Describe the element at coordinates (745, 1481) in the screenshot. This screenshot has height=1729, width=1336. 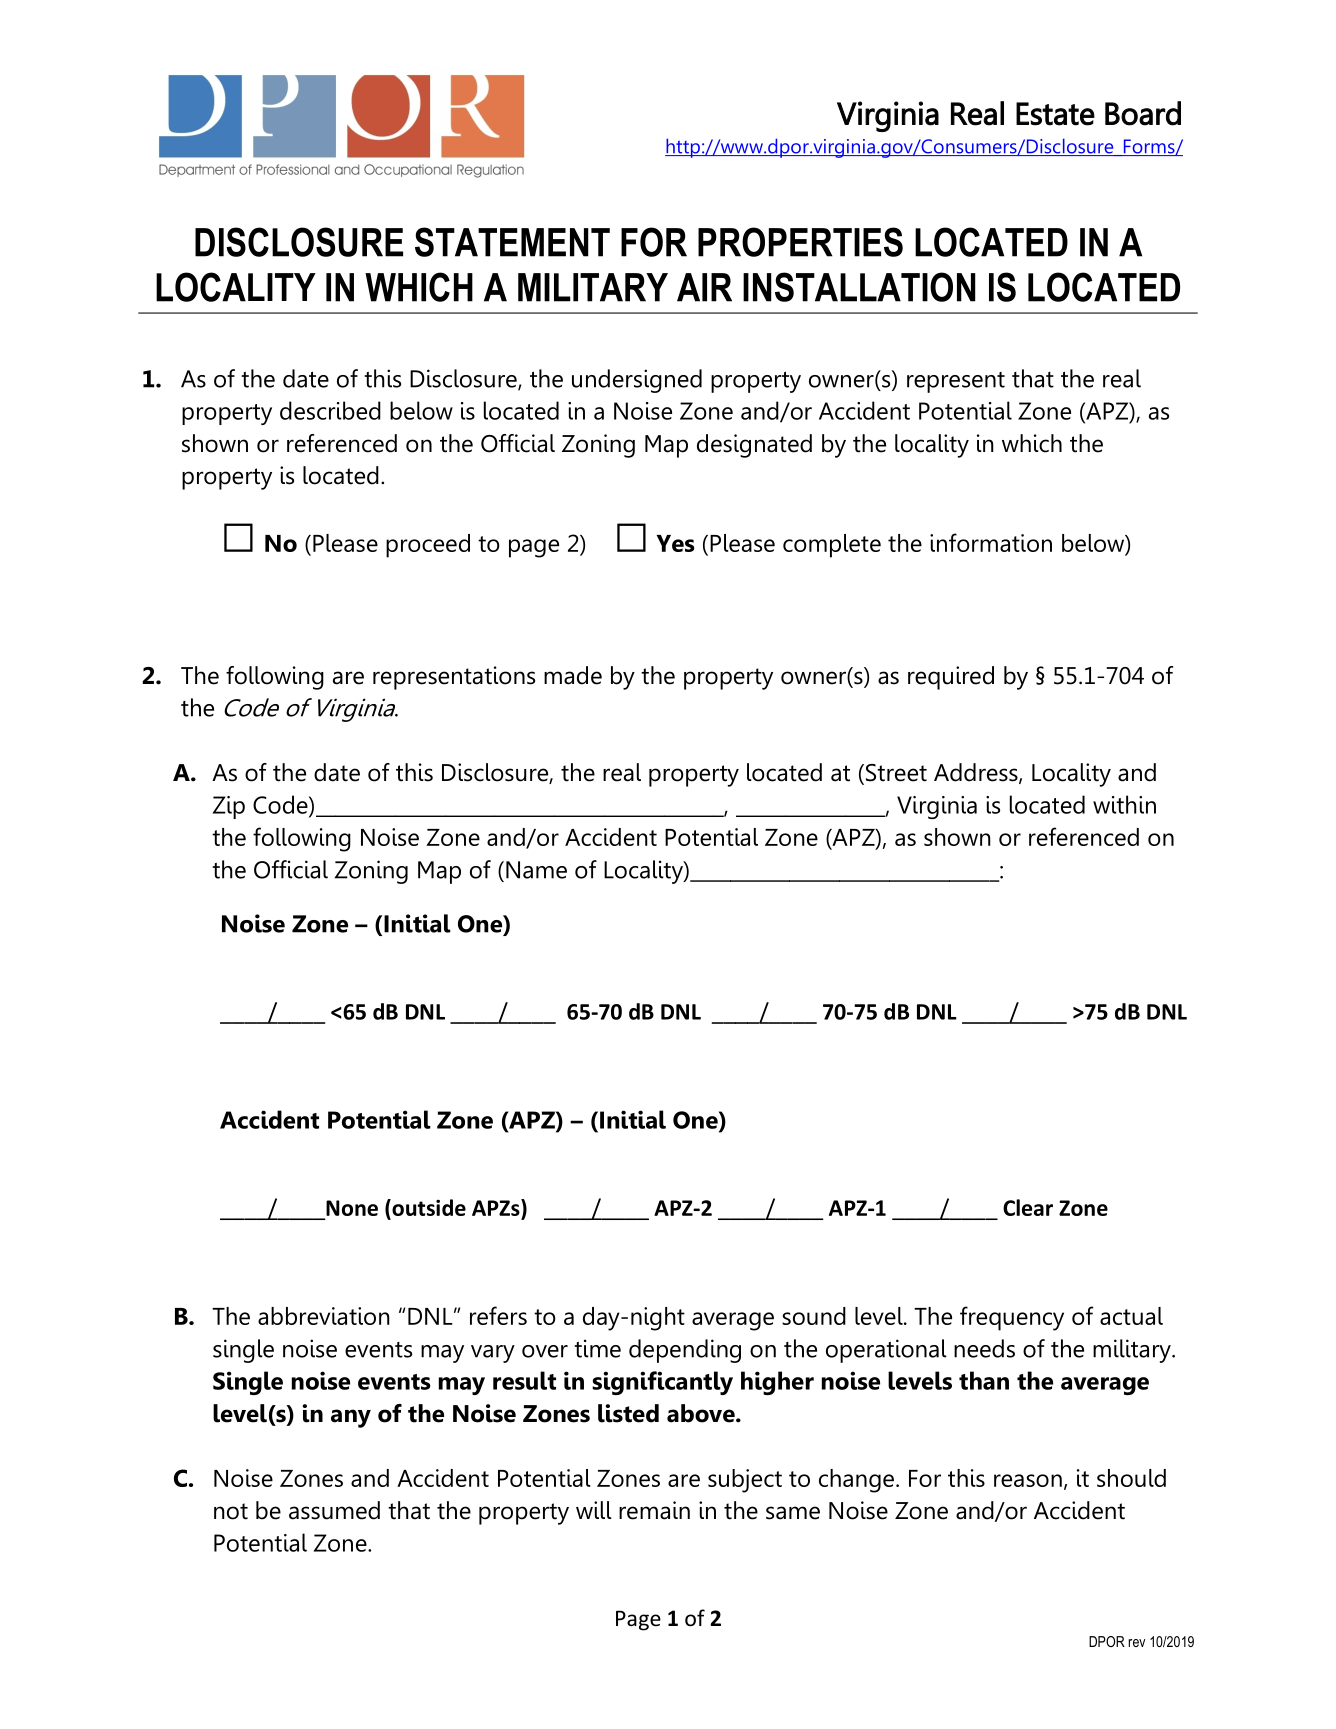
I see `subject` at that location.
